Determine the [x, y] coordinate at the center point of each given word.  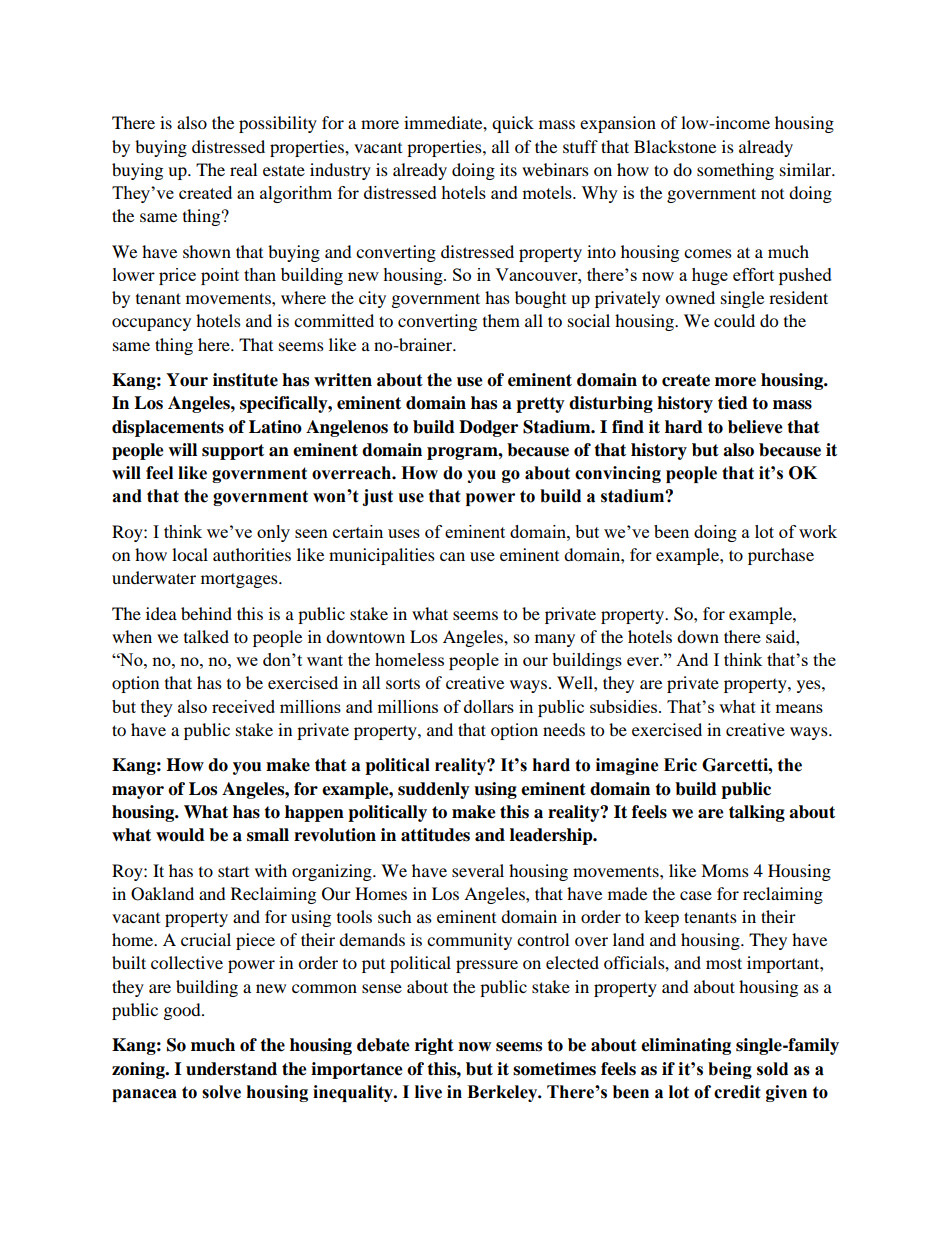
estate [284, 170]
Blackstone [675, 146]
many [555, 640]
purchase [781, 556]
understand [231, 1069]
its [508, 169]
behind [206, 613]
